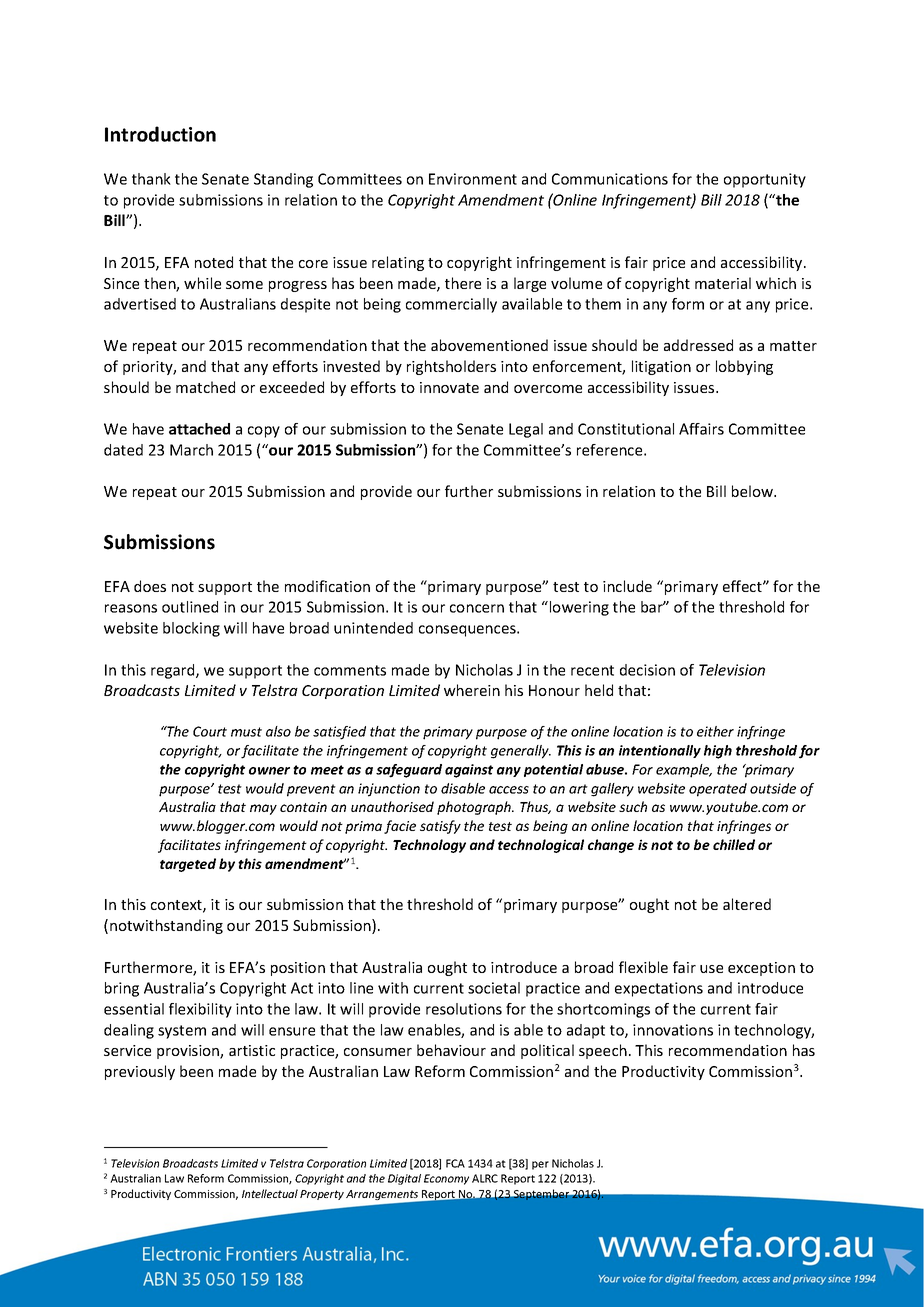  What do you see at coordinates (647, 670) in the screenshot?
I see `decision` at bounding box center [647, 670].
